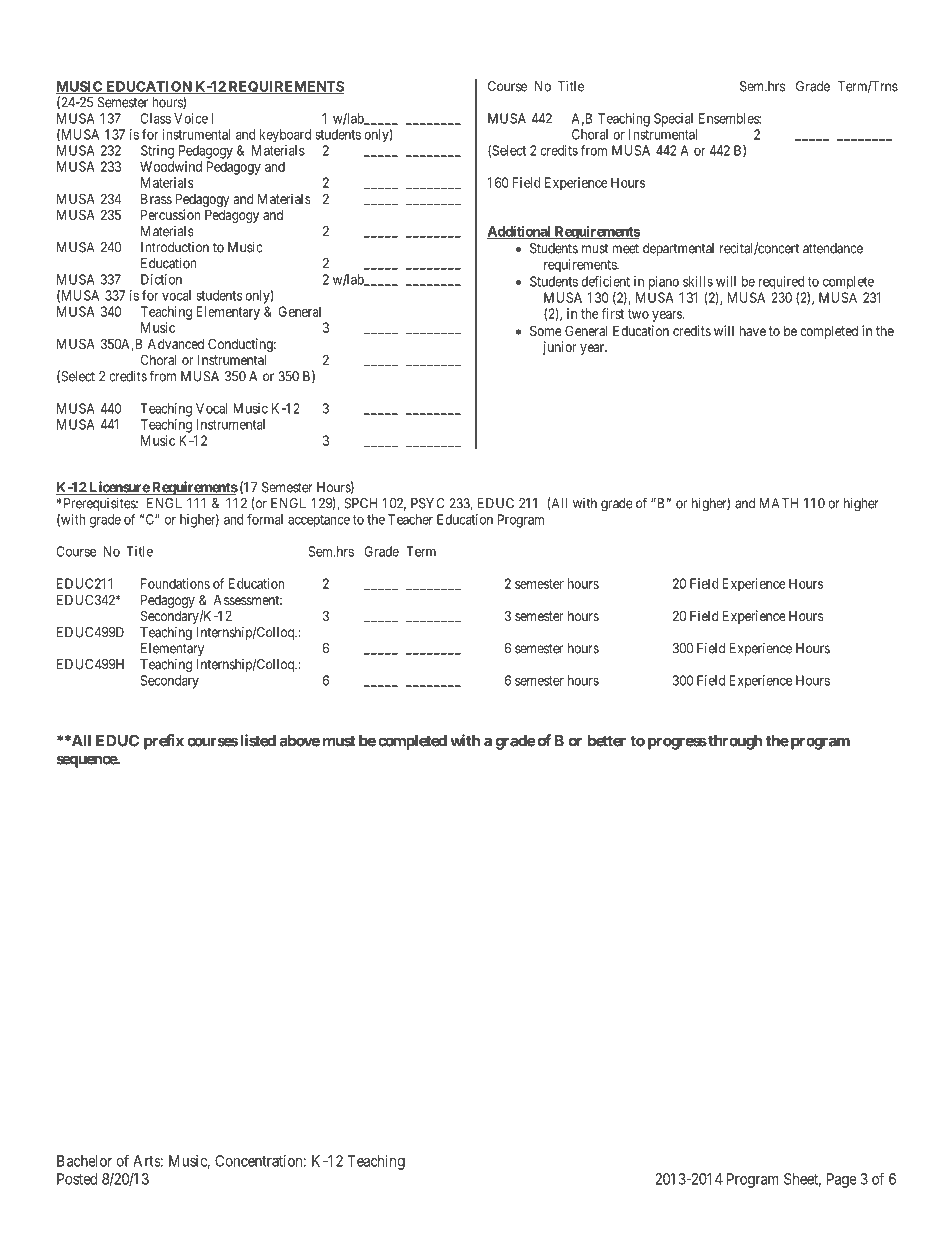  I want to click on String, so click(157, 152).
